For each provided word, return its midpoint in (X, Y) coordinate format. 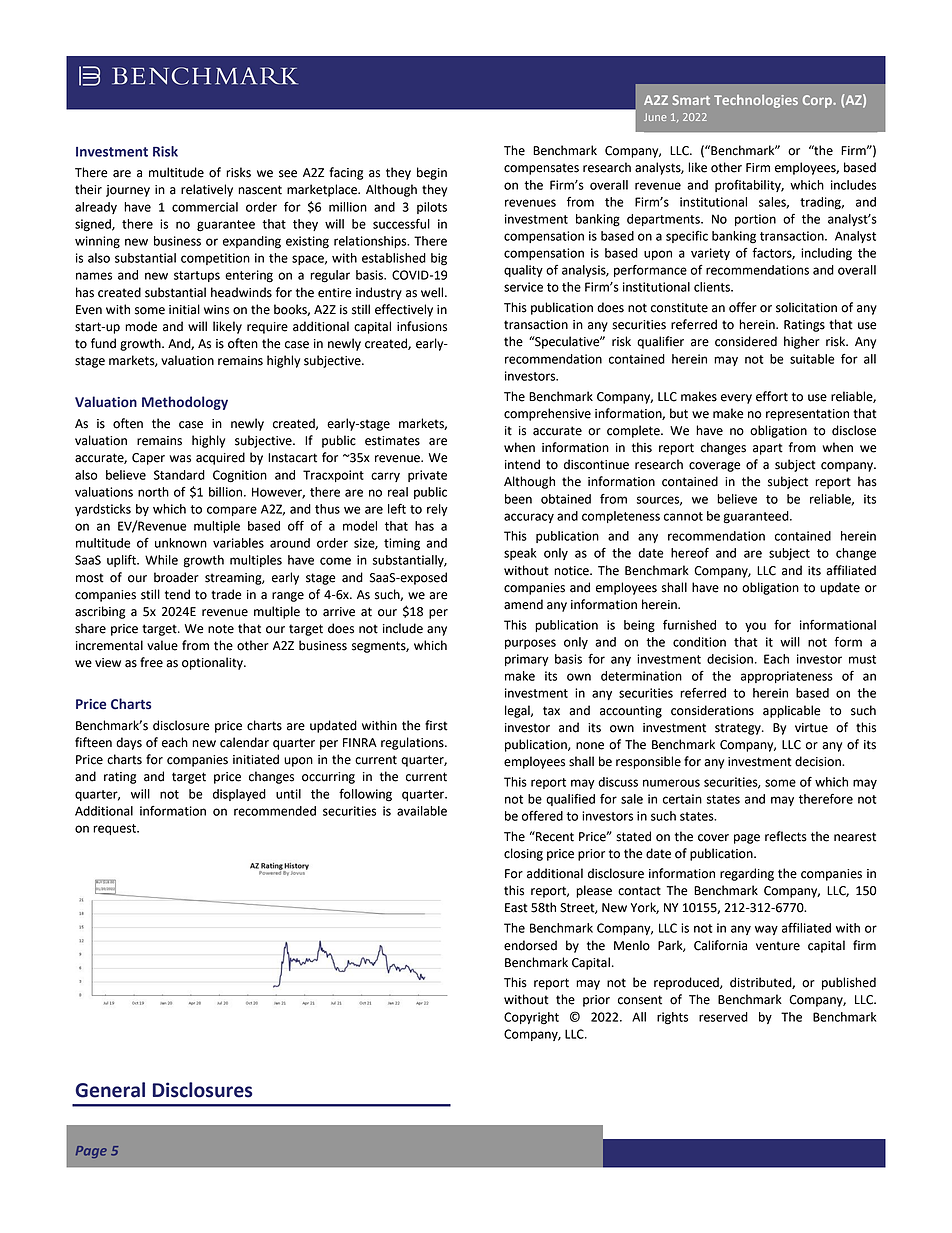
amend (523, 604)
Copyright (531, 1018)
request (115, 829)
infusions (422, 326)
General (110, 1090)
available (422, 811)
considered (746, 341)
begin (432, 173)
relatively (207, 190)
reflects (786, 836)
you (755, 627)
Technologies (756, 101)
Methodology (185, 403)
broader (176, 577)
